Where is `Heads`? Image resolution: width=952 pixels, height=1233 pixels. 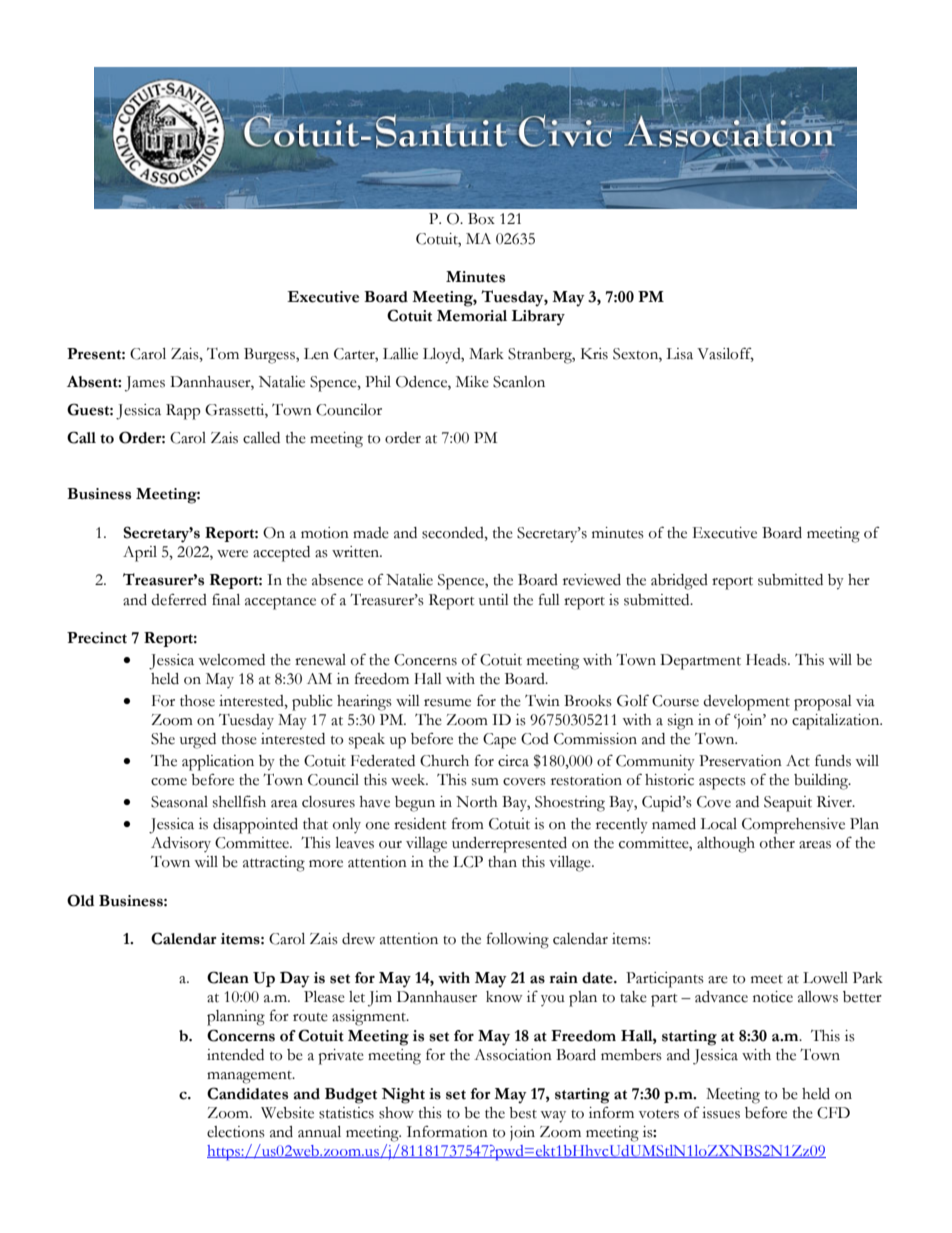 Heads is located at coordinates (767, 660).
